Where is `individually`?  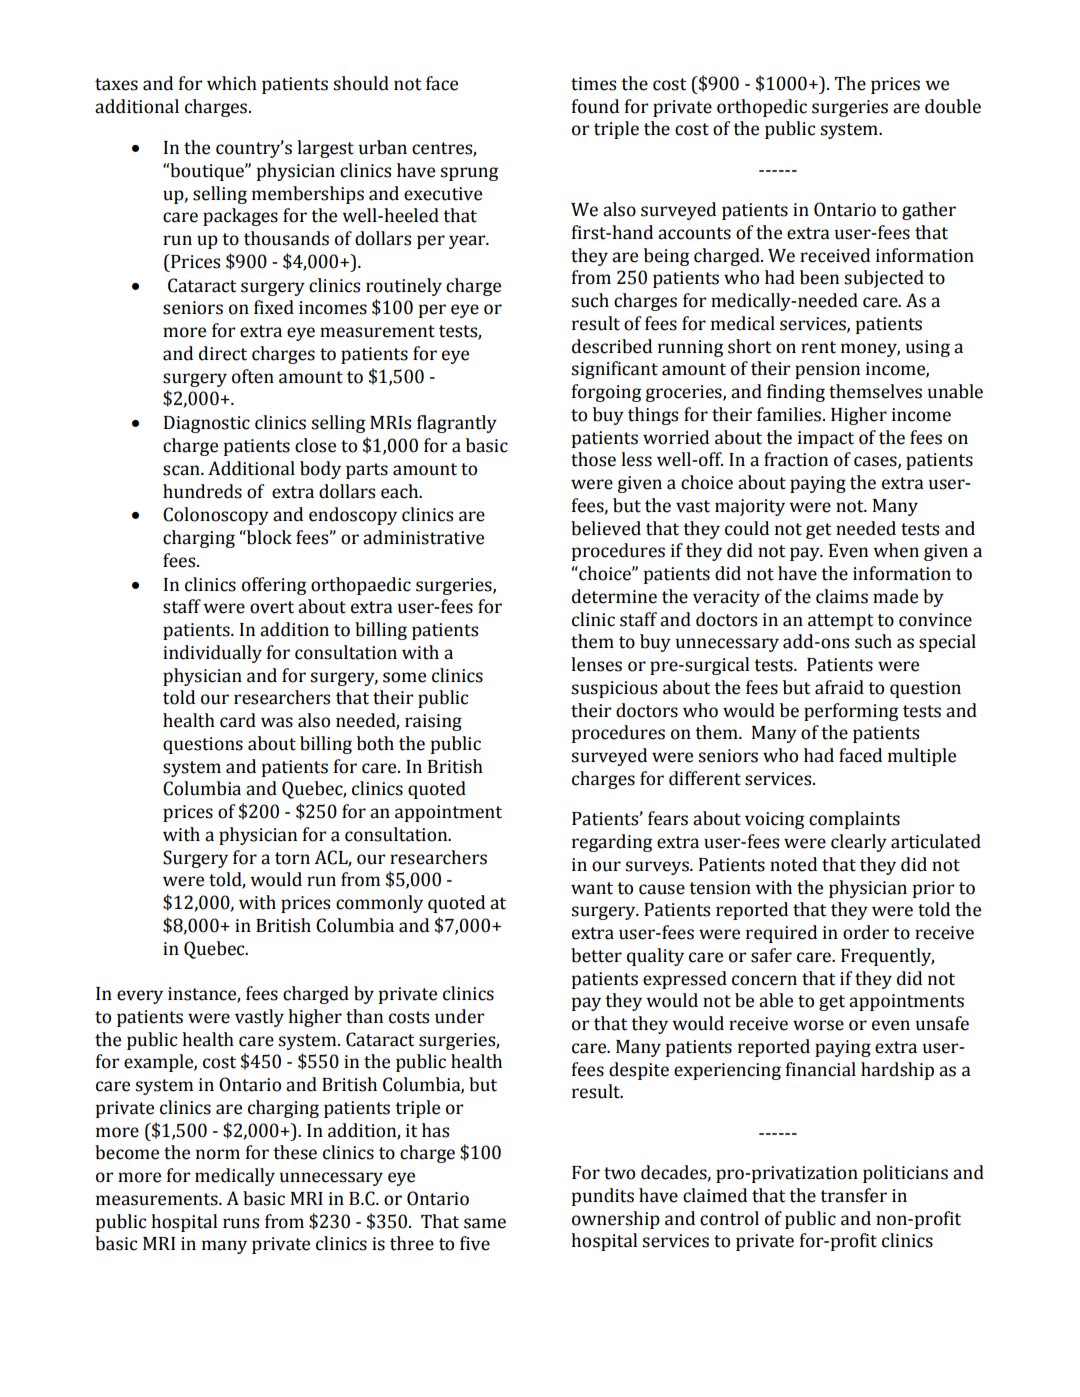
individually is located at coordinates (212, 654).
